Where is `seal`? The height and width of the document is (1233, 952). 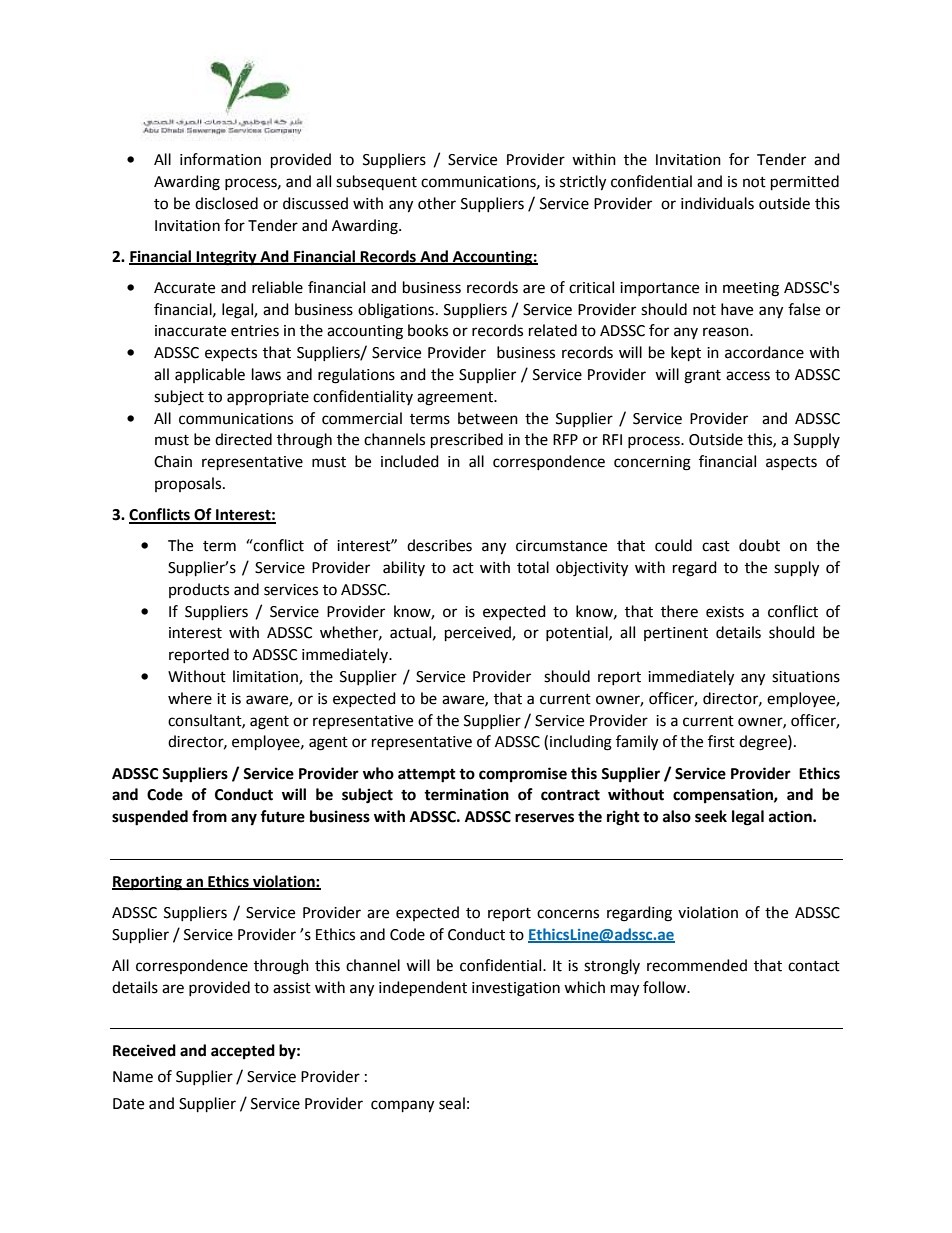
seal is located at coordinates (452, 1103).
